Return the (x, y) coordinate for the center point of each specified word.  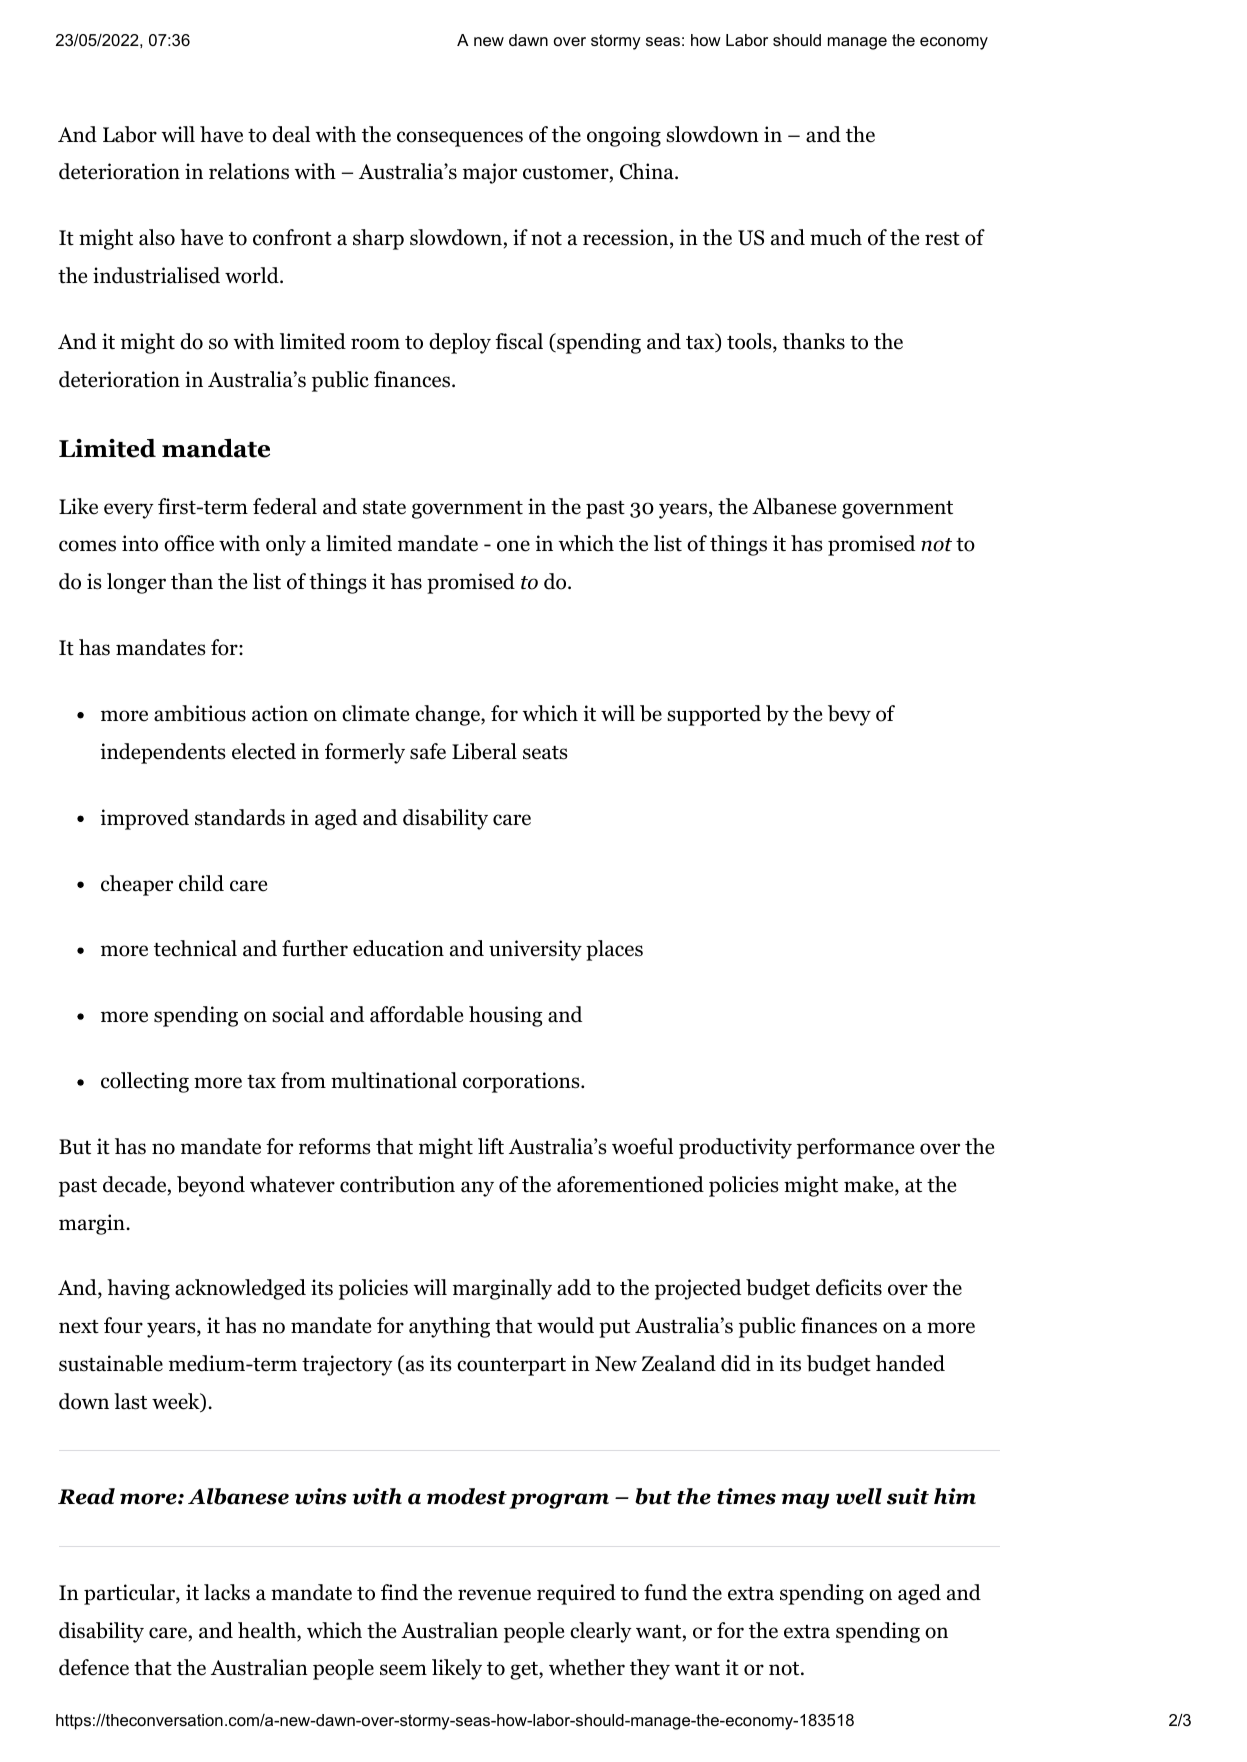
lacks (227, 1592)
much (836, 237)
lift (491, 1146)
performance (855, 1148)
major (490, 173)
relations (249, 171)
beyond (211, 1186)
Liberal (484, 751)
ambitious (200, 713)
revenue (494, 1595)
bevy (849, 715)
